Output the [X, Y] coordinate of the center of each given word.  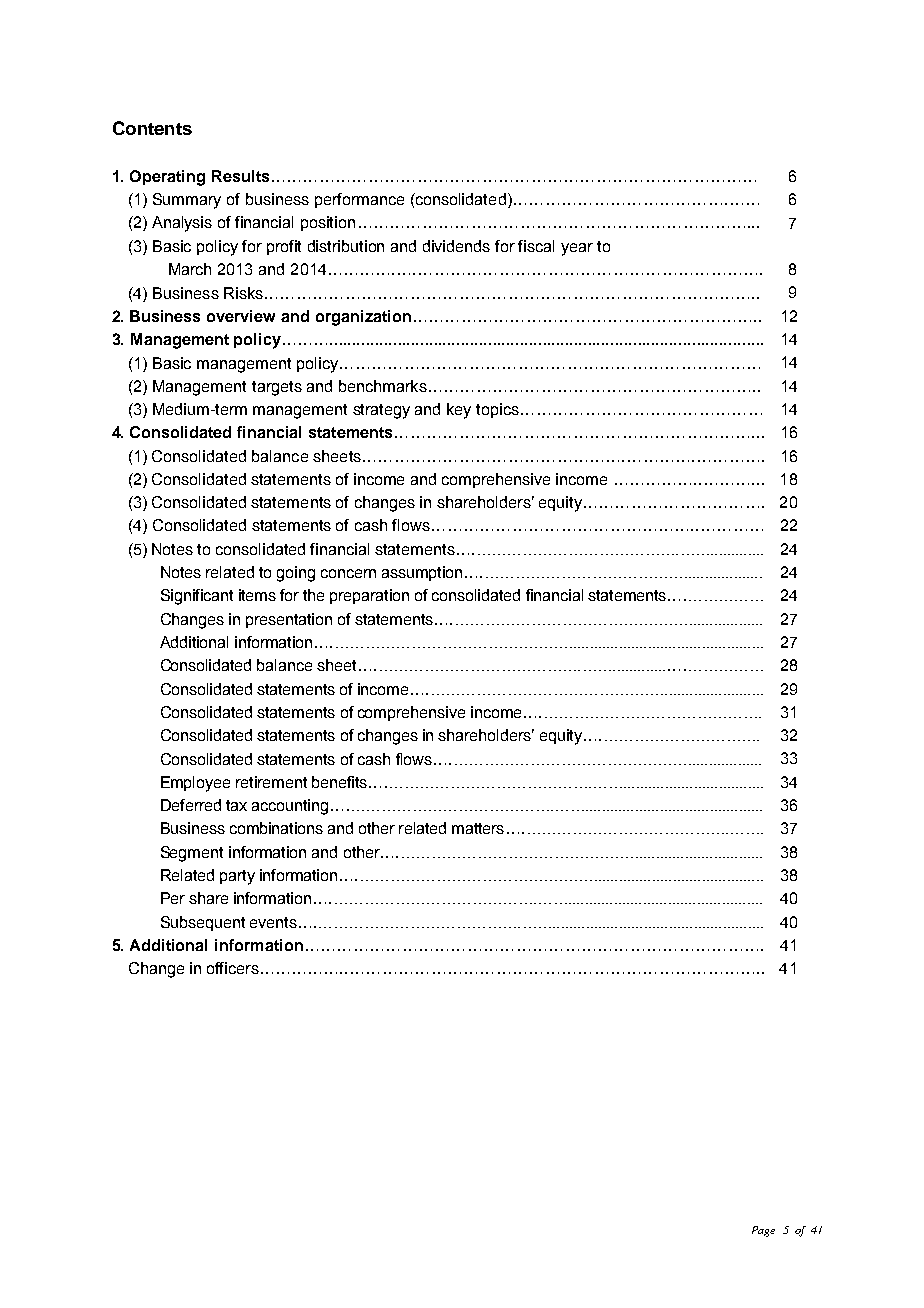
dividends [456, 246]
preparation [369, 596]
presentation [289, 620]
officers [233, 968]
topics [497, 410]
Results [240, 176]
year [577, 249]
